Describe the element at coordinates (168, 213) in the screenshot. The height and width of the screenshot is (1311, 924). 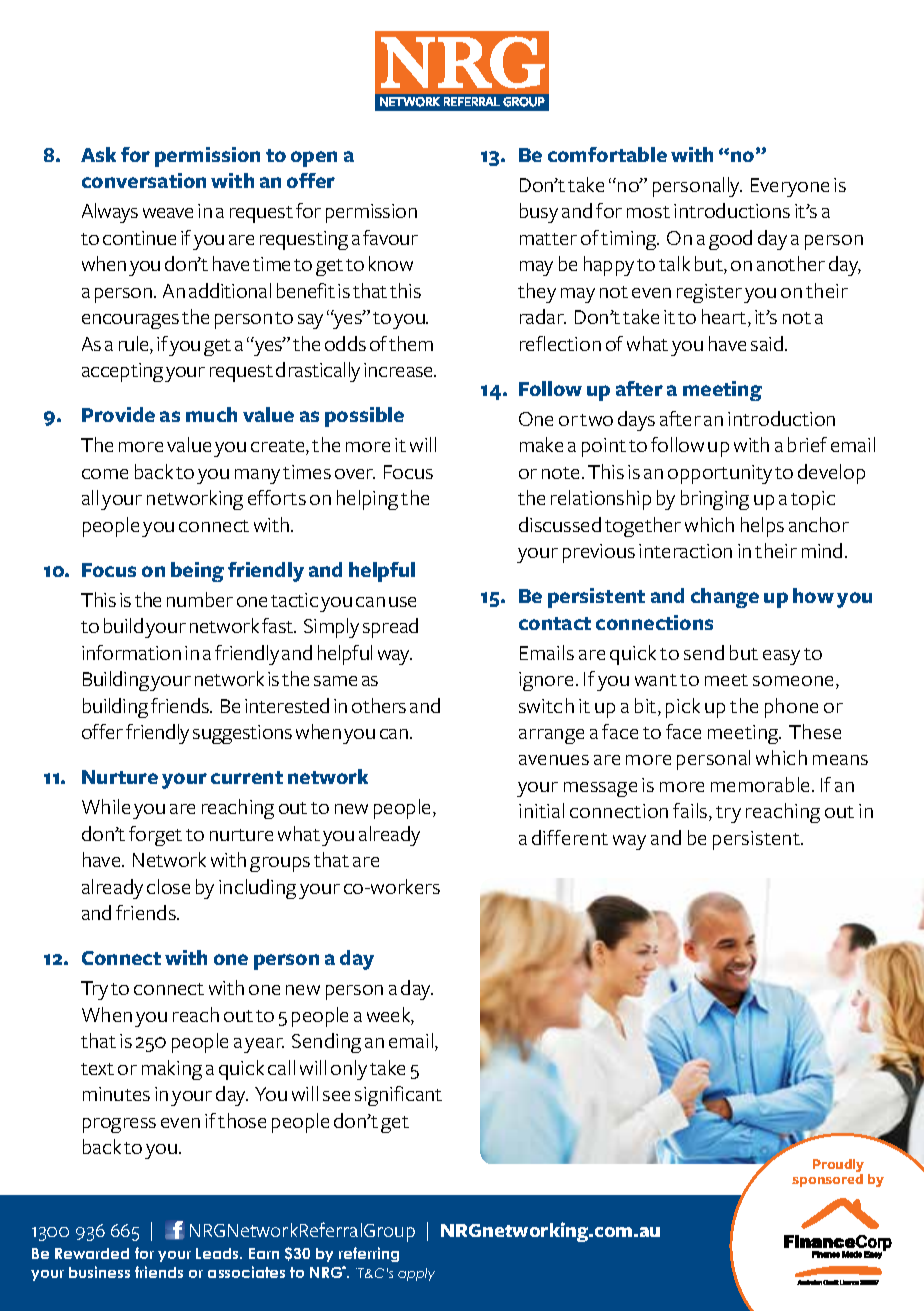
I see `weave` at that location.
